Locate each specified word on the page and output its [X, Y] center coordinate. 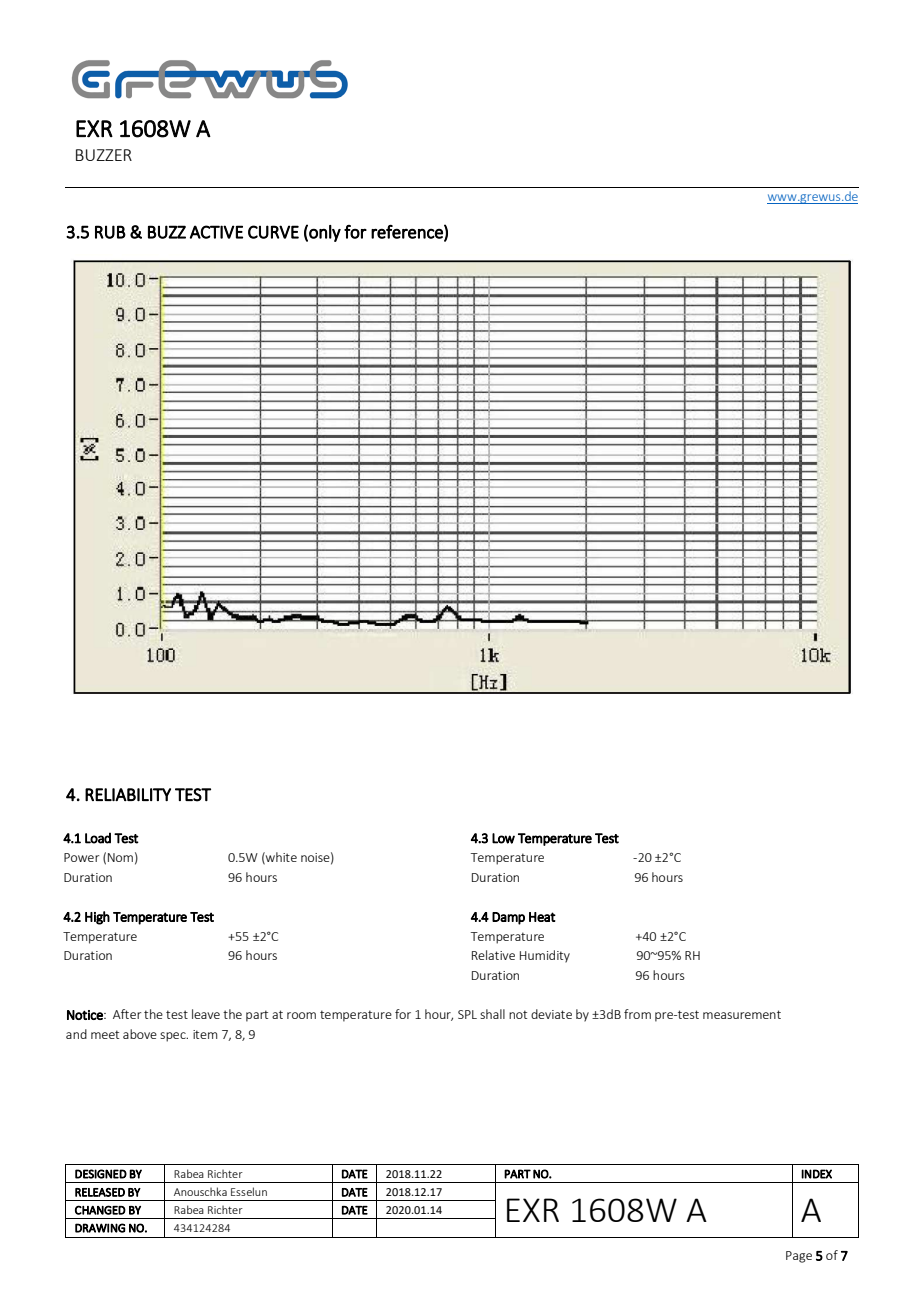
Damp [508, 918]
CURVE [273, 232]
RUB [110, 232]
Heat [542, 917]
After [127, 1014]
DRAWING [100, 1228]
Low [503, 838]
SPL [467, 1014]
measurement [742, 1014]
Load [98, 838]
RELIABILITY [128, 794]
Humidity [545, 956]
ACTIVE [216, 232]
